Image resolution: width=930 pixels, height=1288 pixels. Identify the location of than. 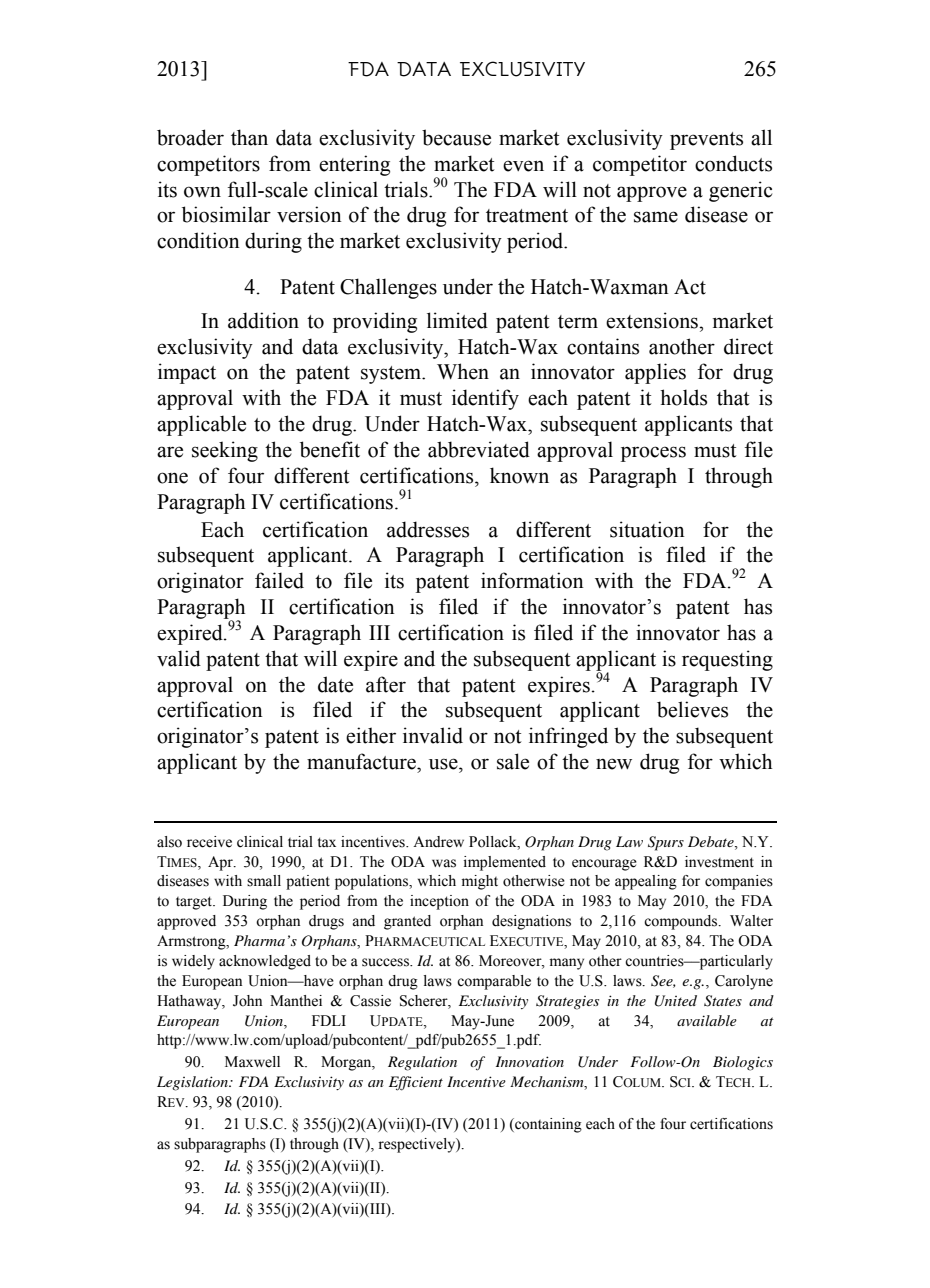
(249, 137).
